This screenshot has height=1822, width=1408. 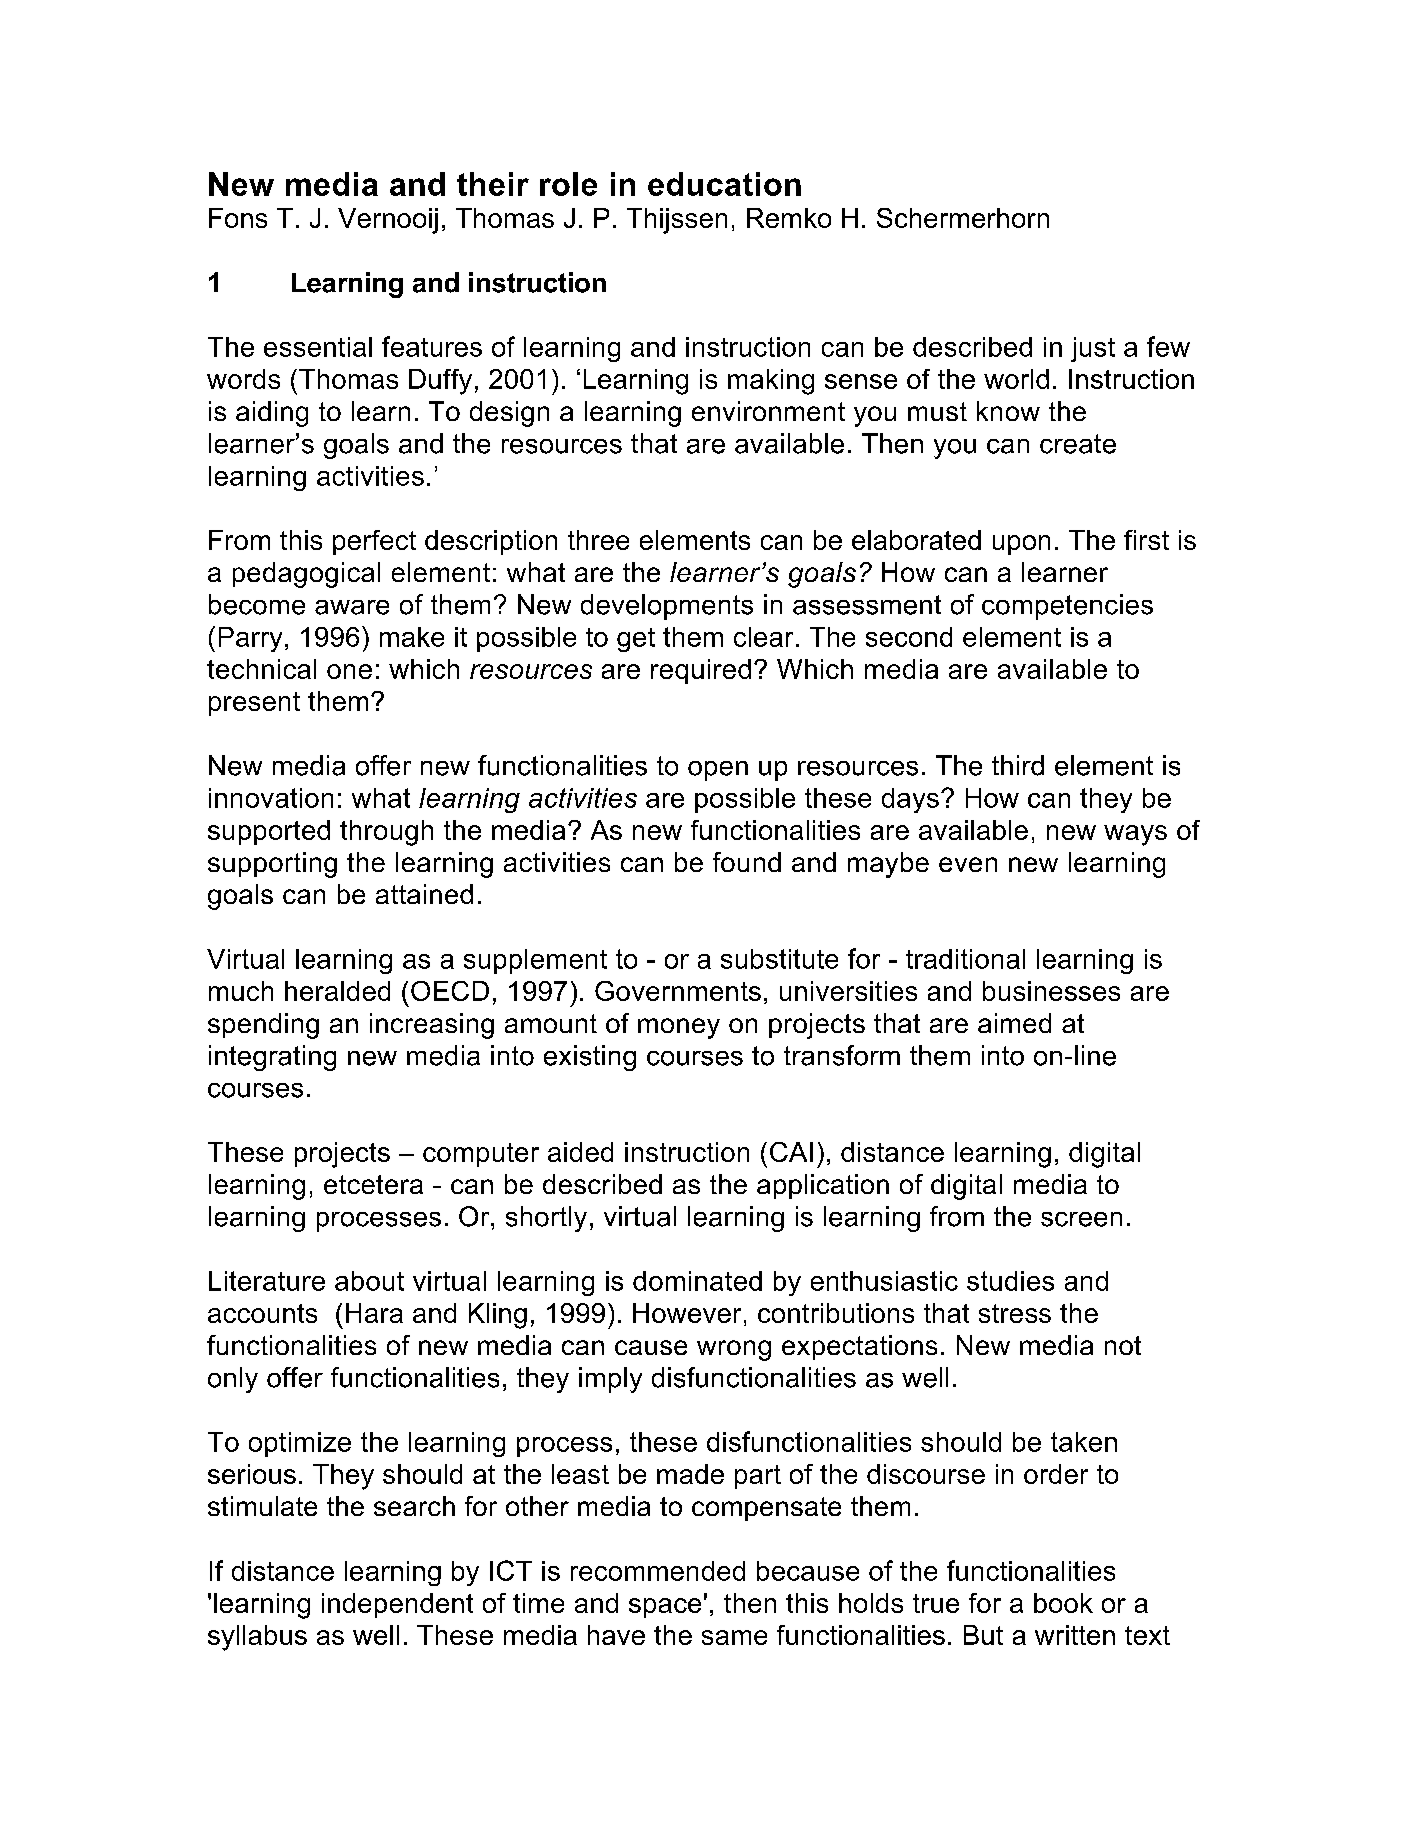 What do you see at coordinates (747, 862) in the screenshot?
I see `found` at bounding box center [747, 862].
